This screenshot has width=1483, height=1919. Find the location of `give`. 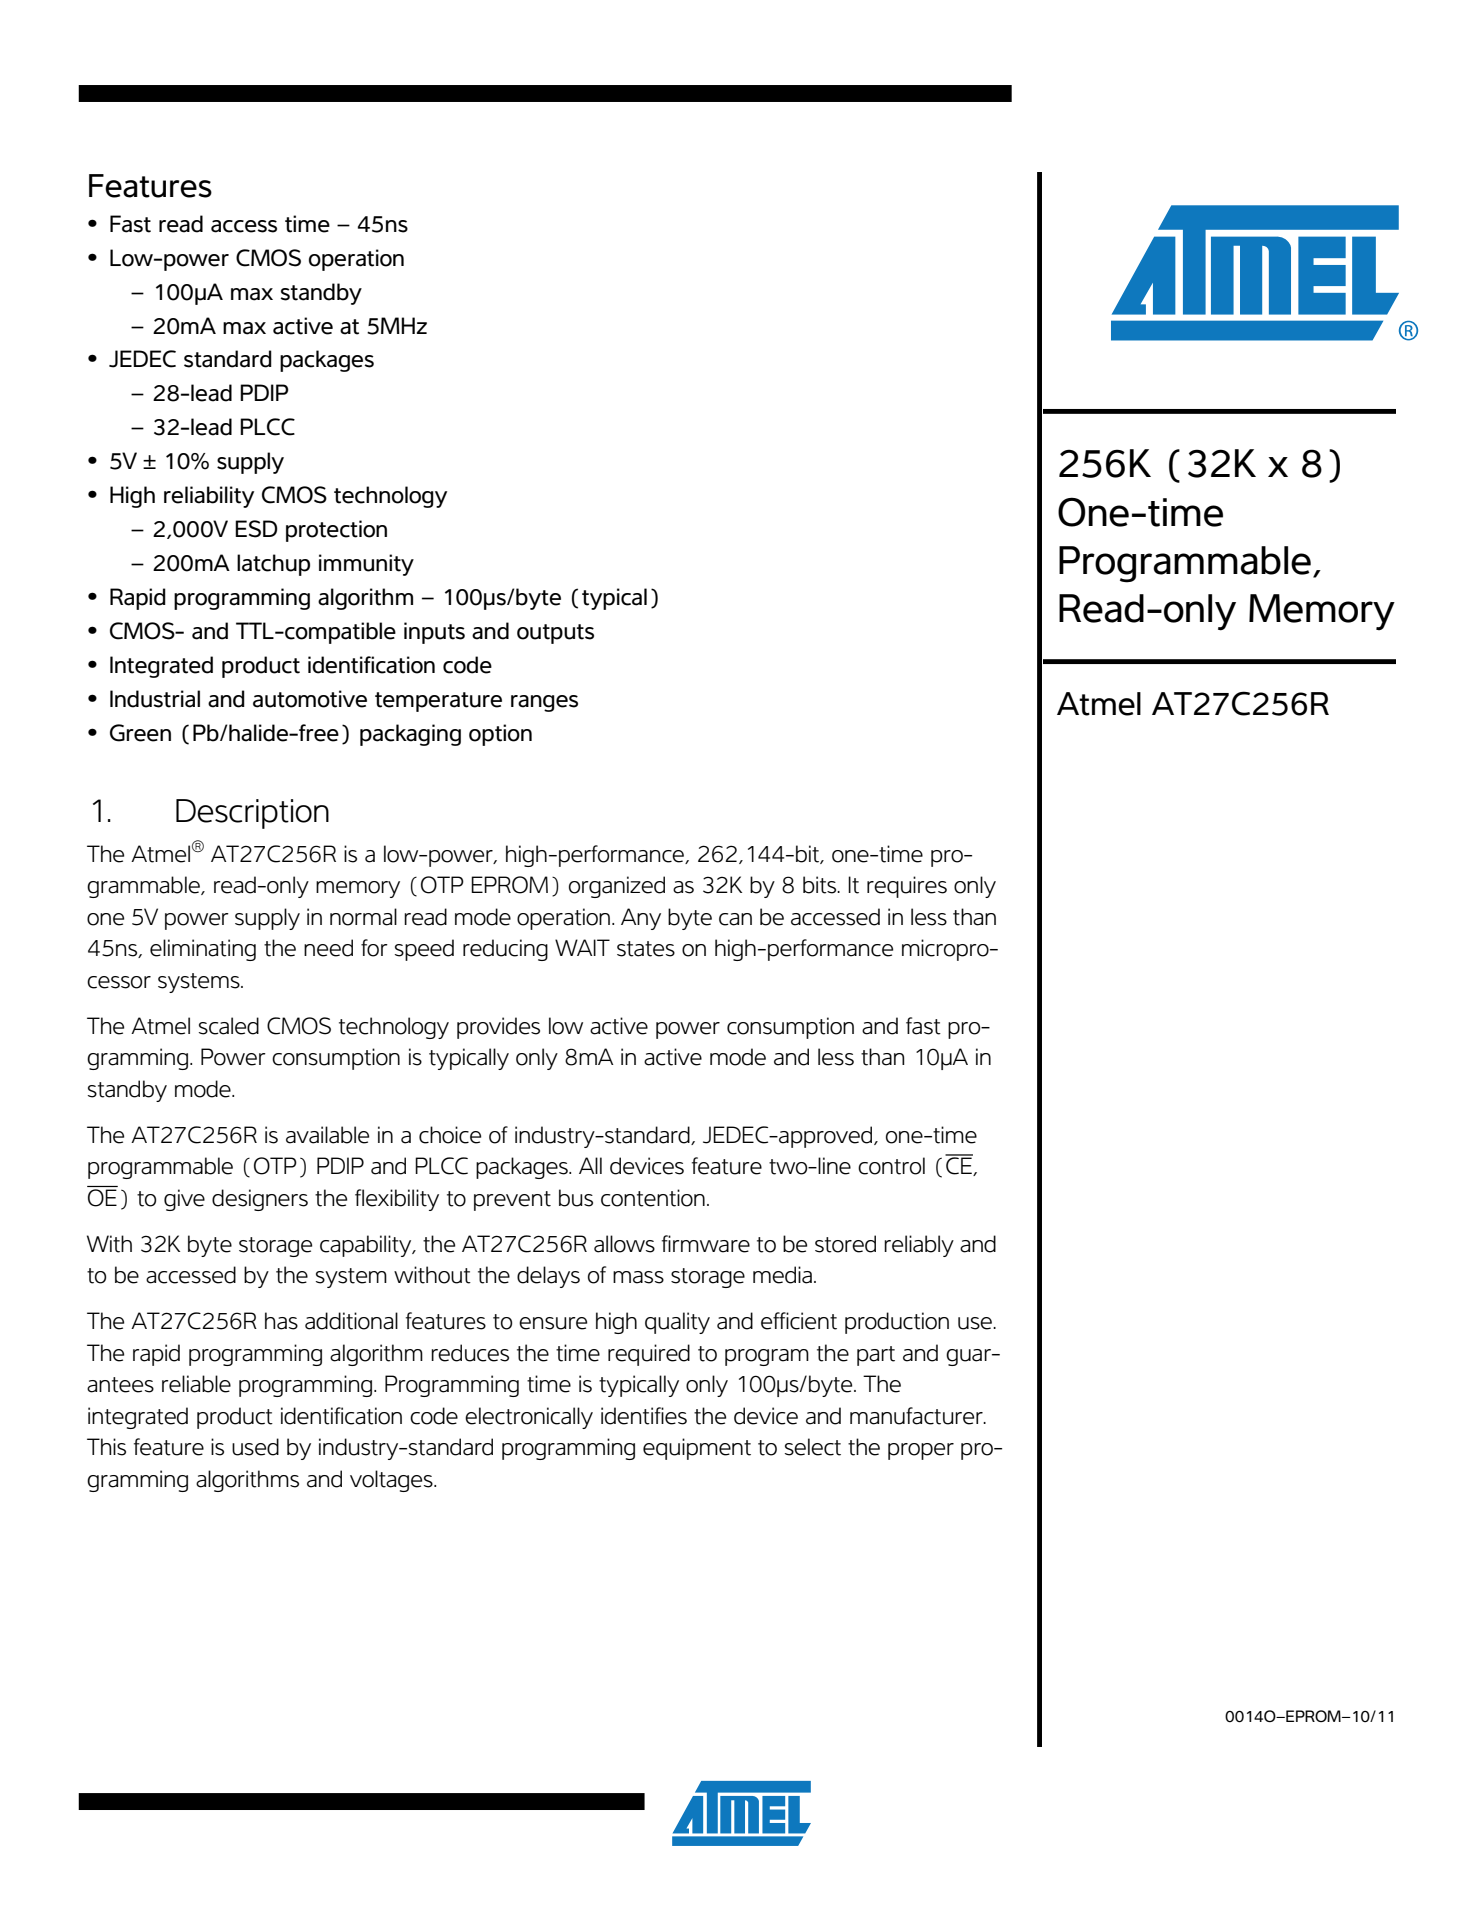

give is located at coordinates (184, 1200).
